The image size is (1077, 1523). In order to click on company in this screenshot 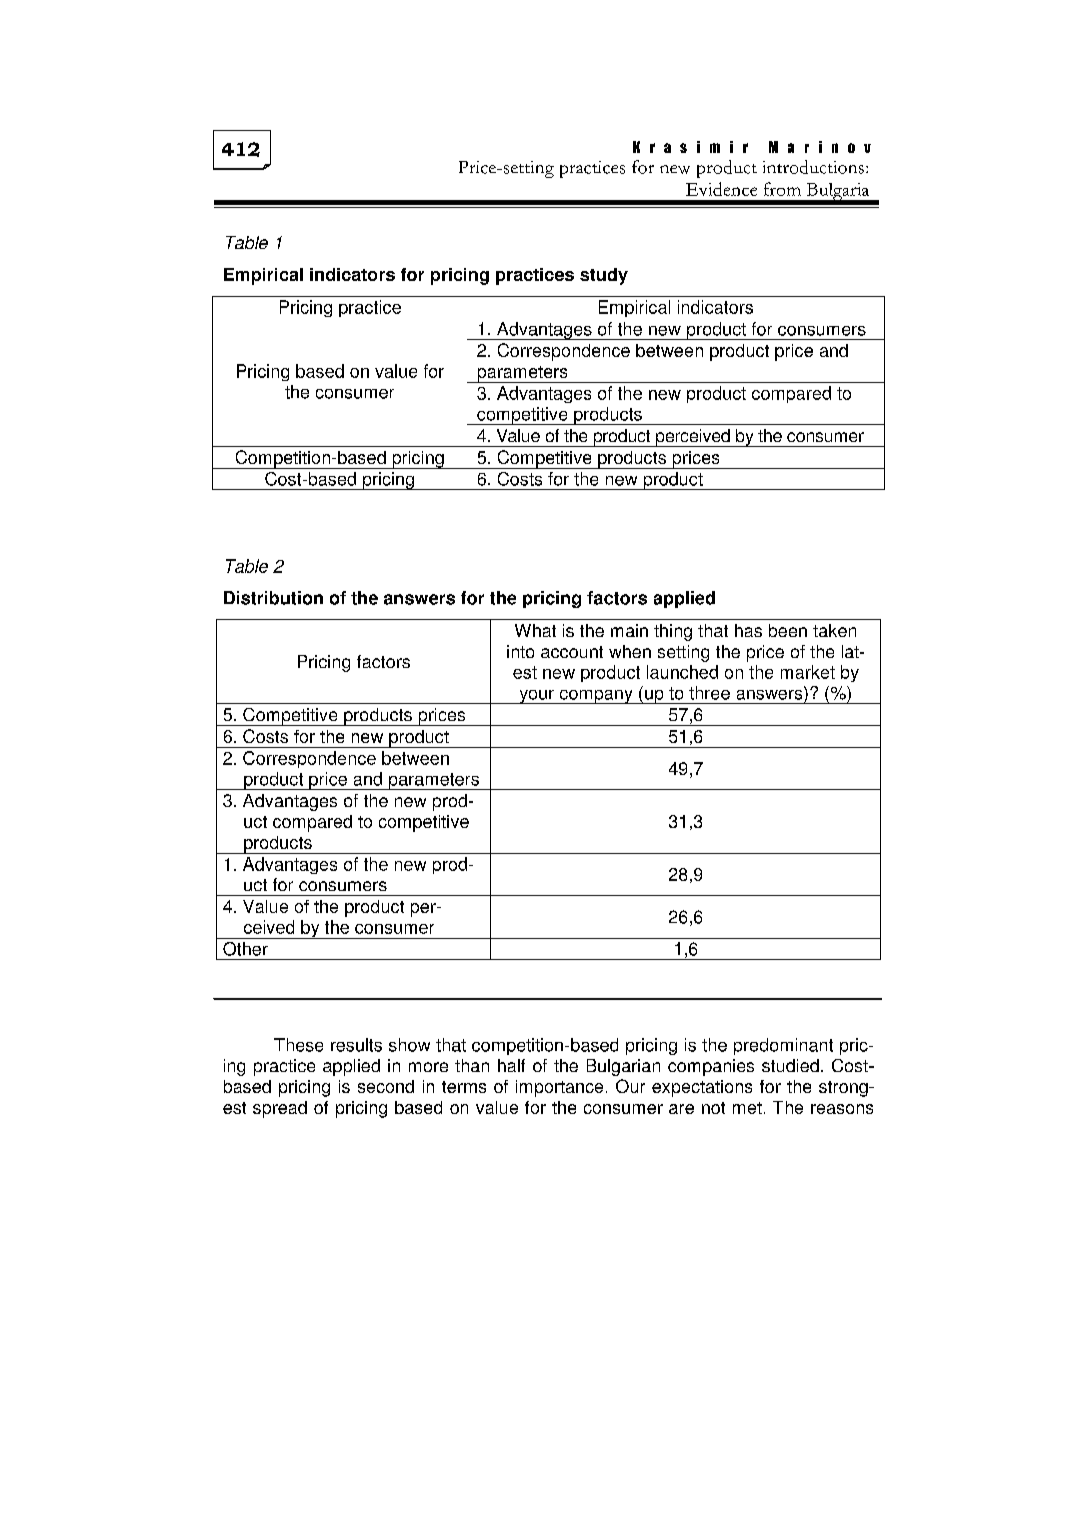, I will do `click(596, 697)`.
